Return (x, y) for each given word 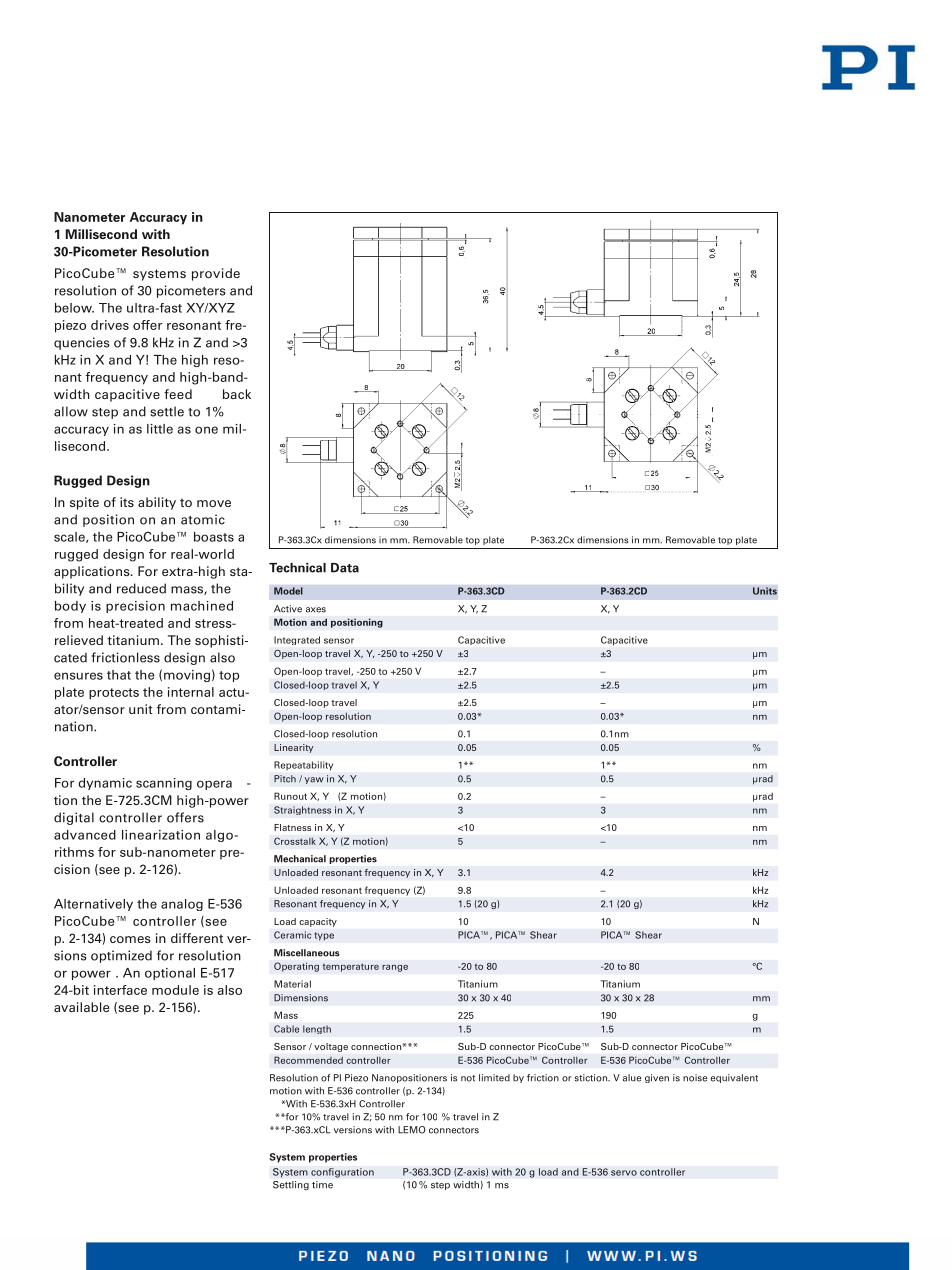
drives (110, 325)
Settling (291, 1185)
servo (624, 1173)
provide (216, 274)
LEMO (412, 1130)
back (237, 394)
